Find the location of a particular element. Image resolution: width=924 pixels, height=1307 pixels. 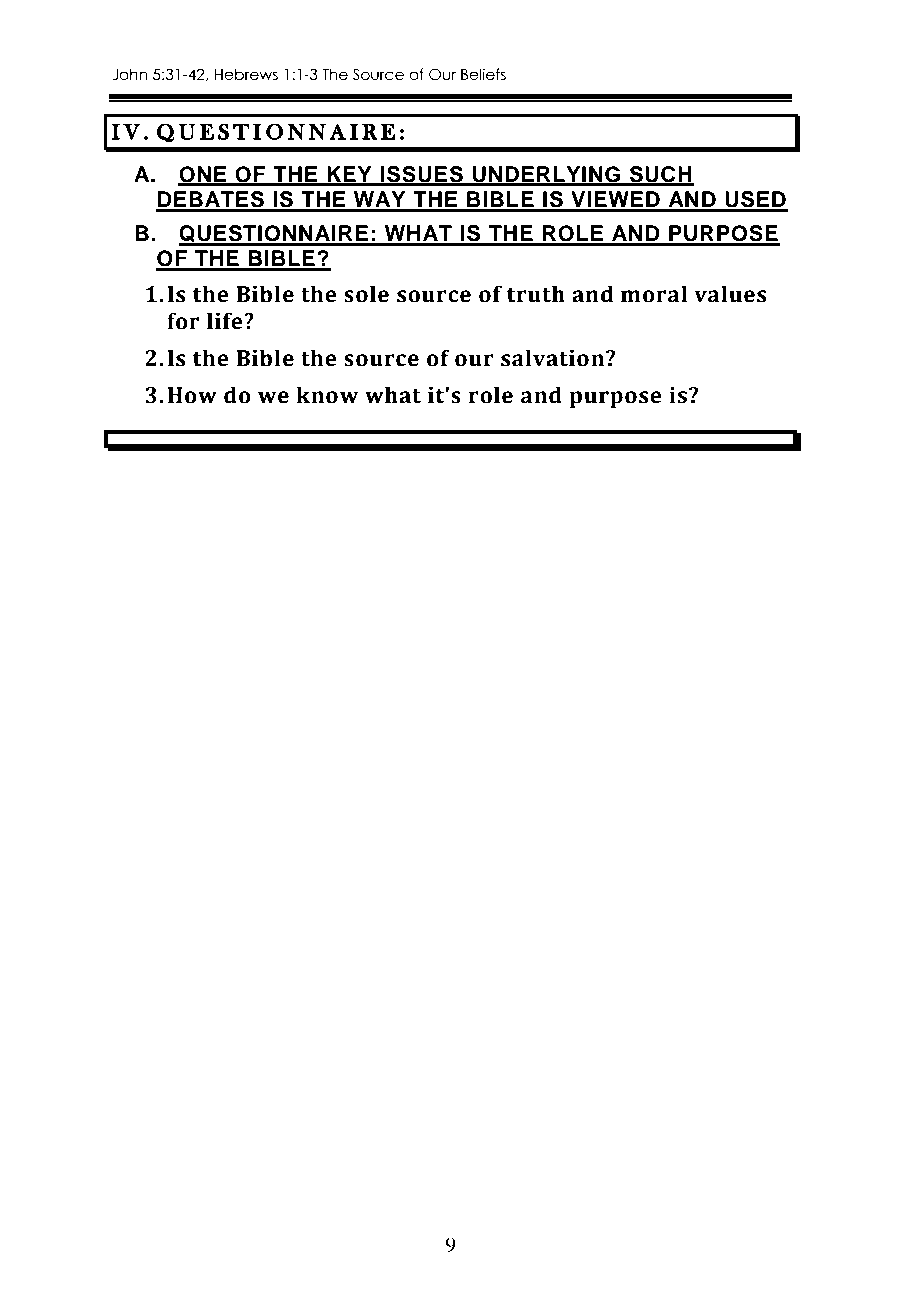

Beliefs is located at coordinates (483, 74).
